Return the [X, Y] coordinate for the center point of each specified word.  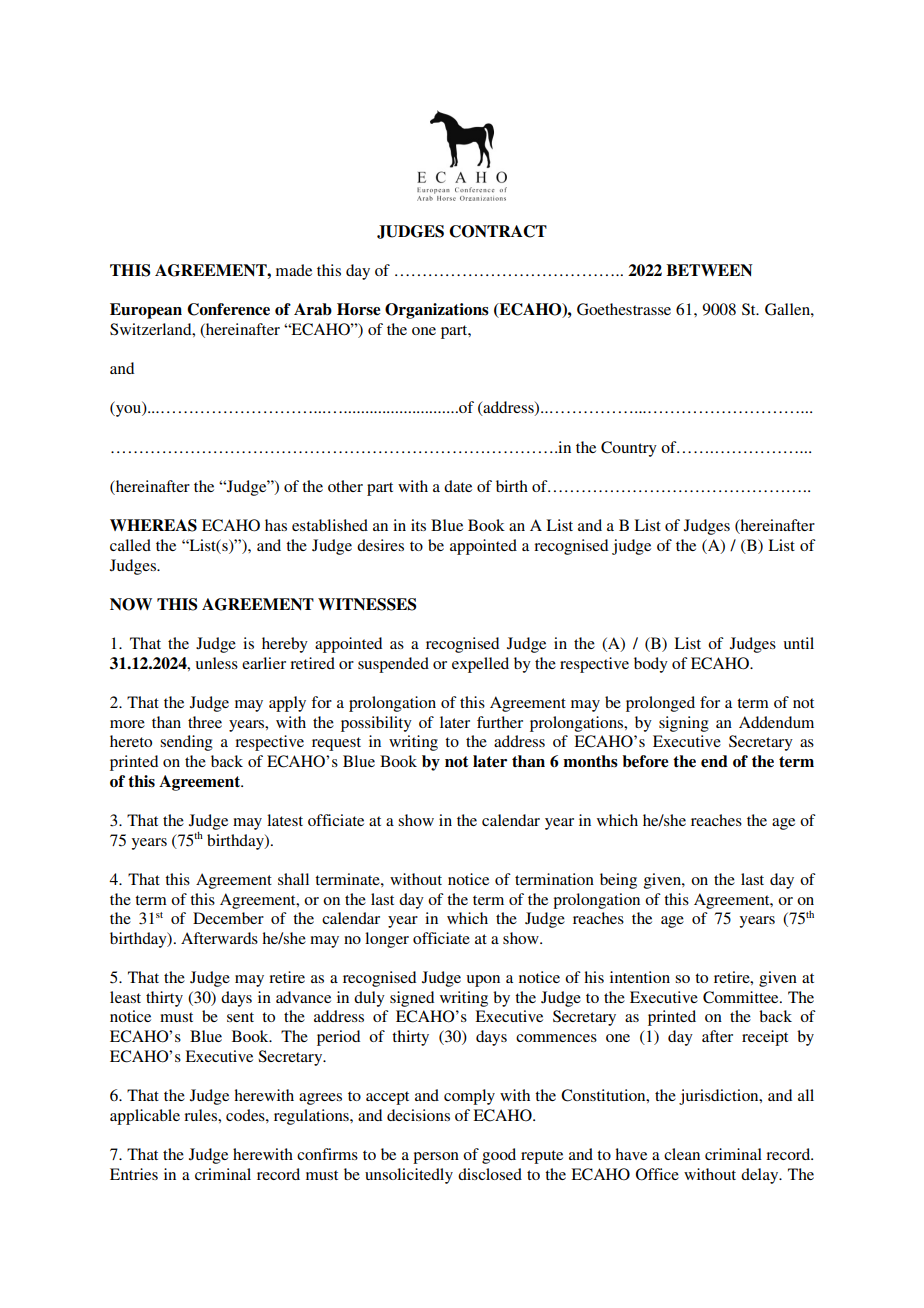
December [228, 918]
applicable [145, 1117]
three [205, 722]
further [500, 722]
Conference [228, 309]
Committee [742, 997]
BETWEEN [709, 270]
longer [387, 940]
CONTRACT [498, 231]
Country [629, 449]
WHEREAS [153, 525]
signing [684, 724]
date [458, 486]
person [436, 1158]
